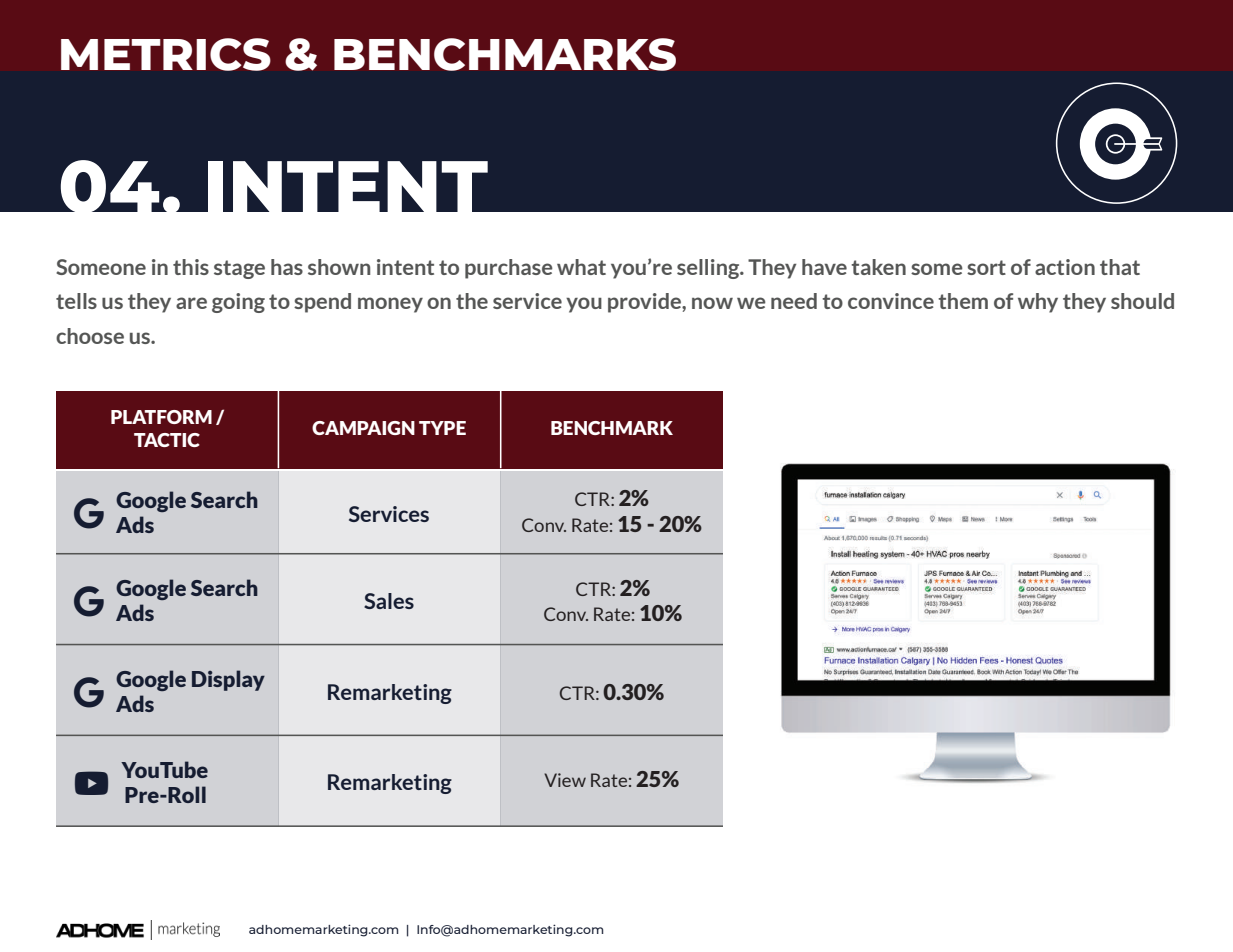 The image size is (1233, 952). Describe the element at coordinates (565, 780) in the screenshot. I see `View` at that location.
